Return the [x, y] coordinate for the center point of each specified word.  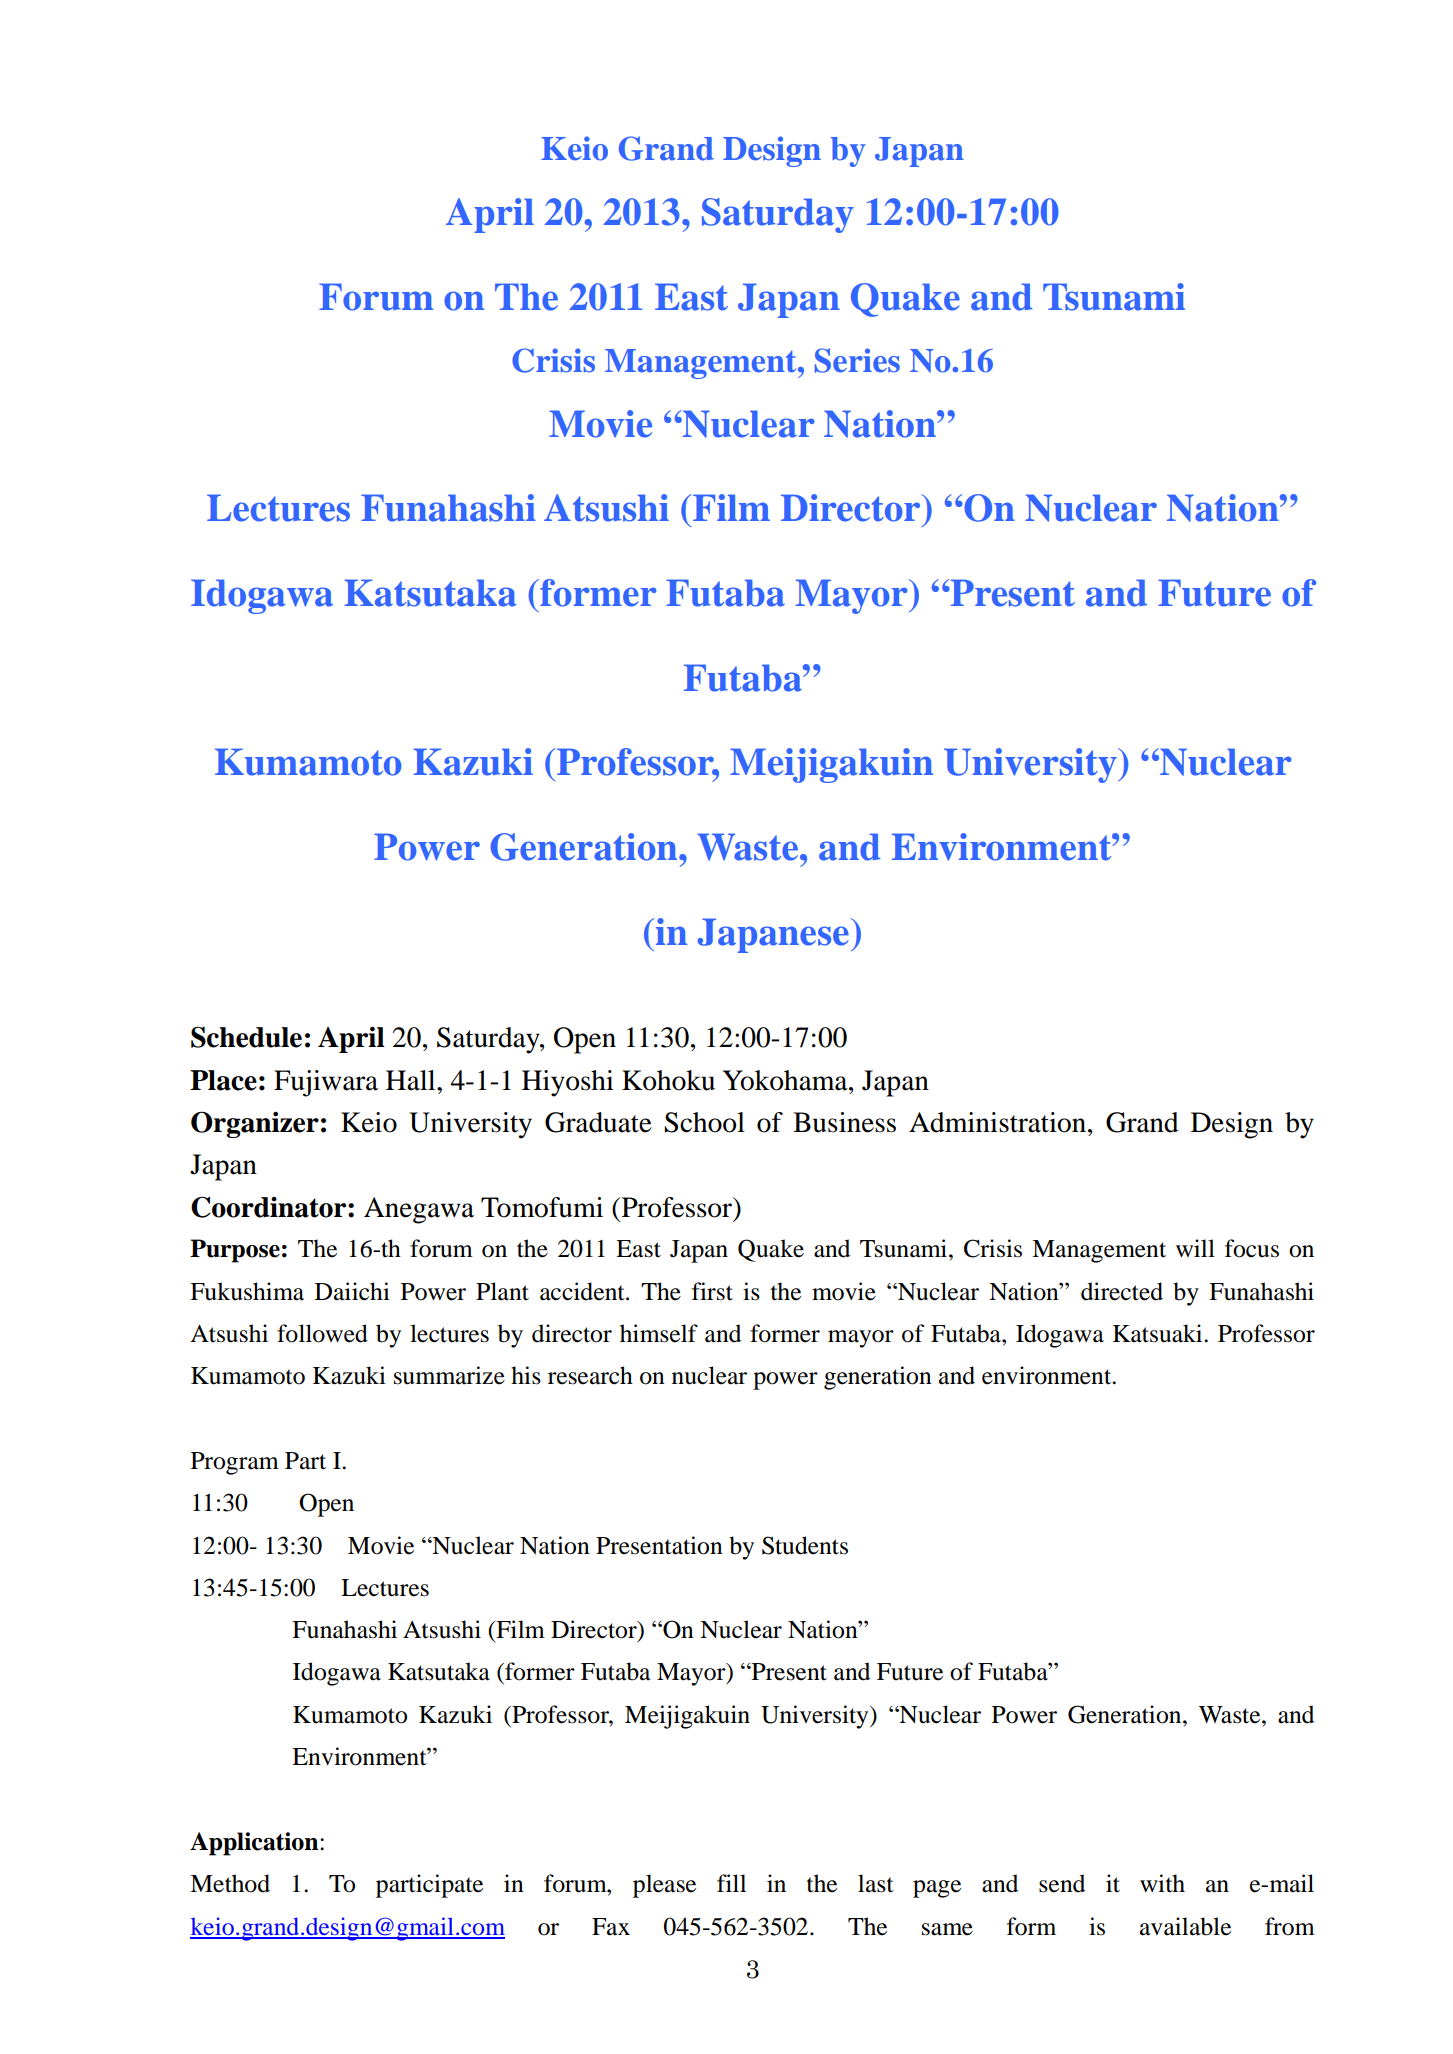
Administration [999, 1122]
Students [805, 1545]
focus [1252, 1248]
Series [857, 360]
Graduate [598, 1122]
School [704, 1122]
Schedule [246, 1037]
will [1195, 1248]
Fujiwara [326, 1083]
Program [235, 1463]
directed [1122, 1291]
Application [255, 1844]
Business [844, 1122]
